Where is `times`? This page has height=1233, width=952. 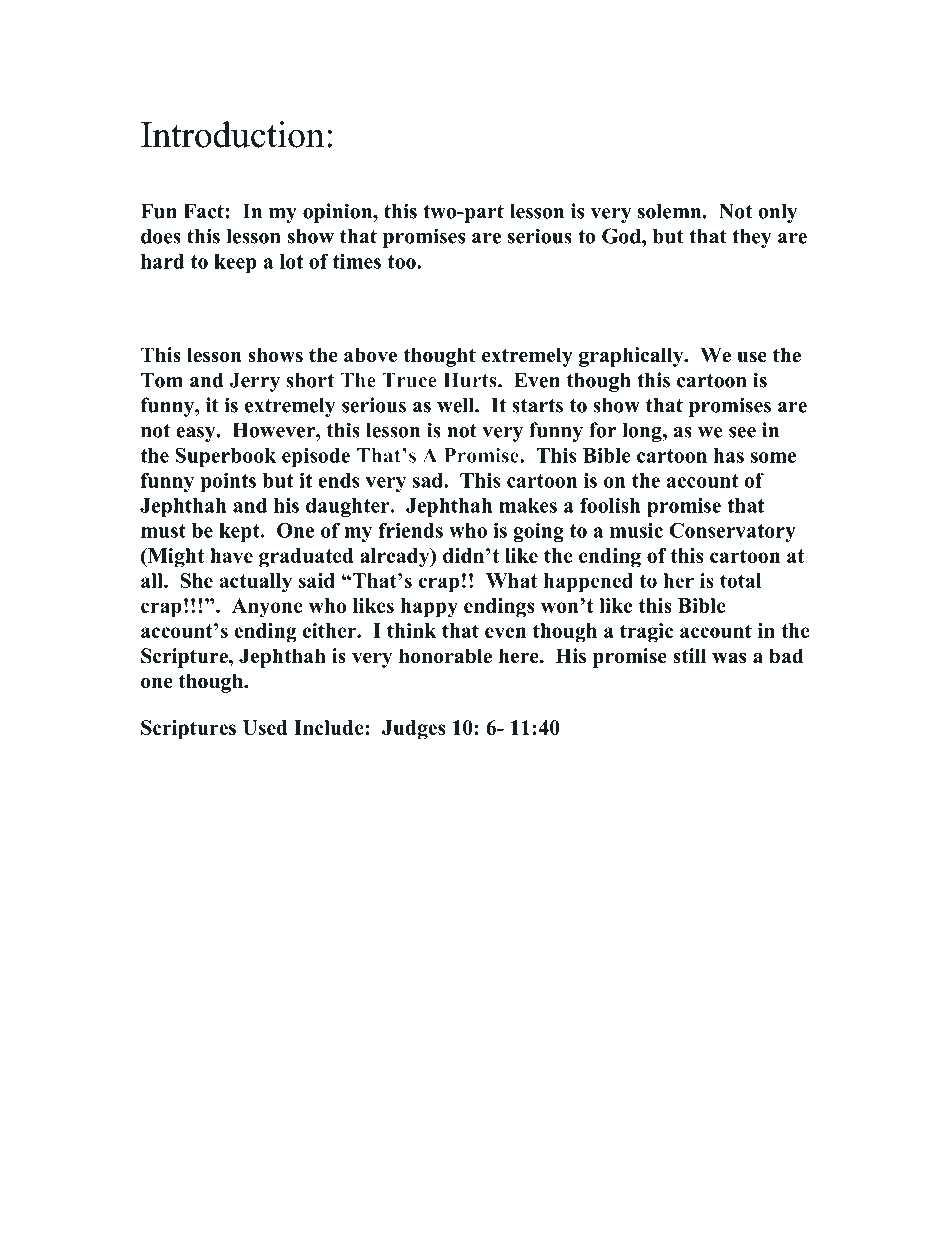 times is located at coordinates (357, 261).
